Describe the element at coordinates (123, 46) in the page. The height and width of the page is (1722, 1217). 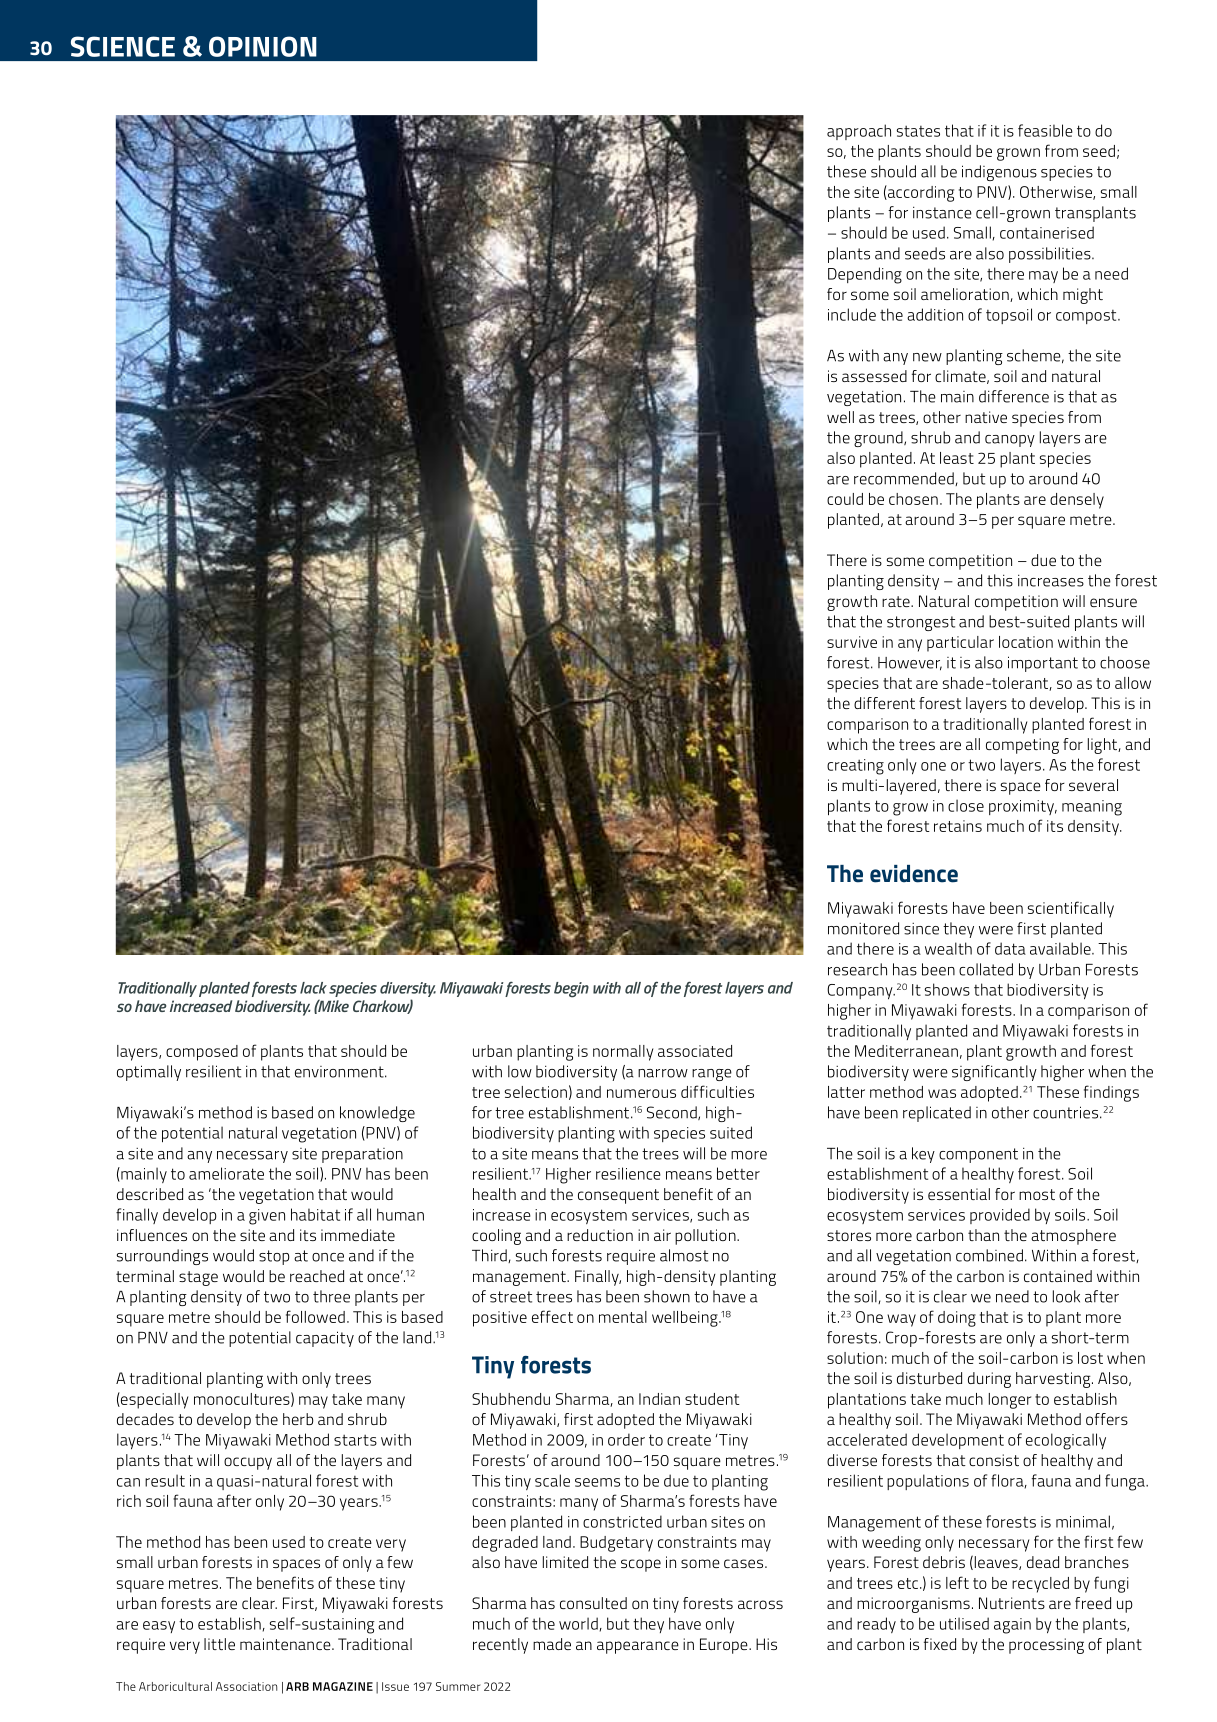
I see `SCIENCE` at that location.
